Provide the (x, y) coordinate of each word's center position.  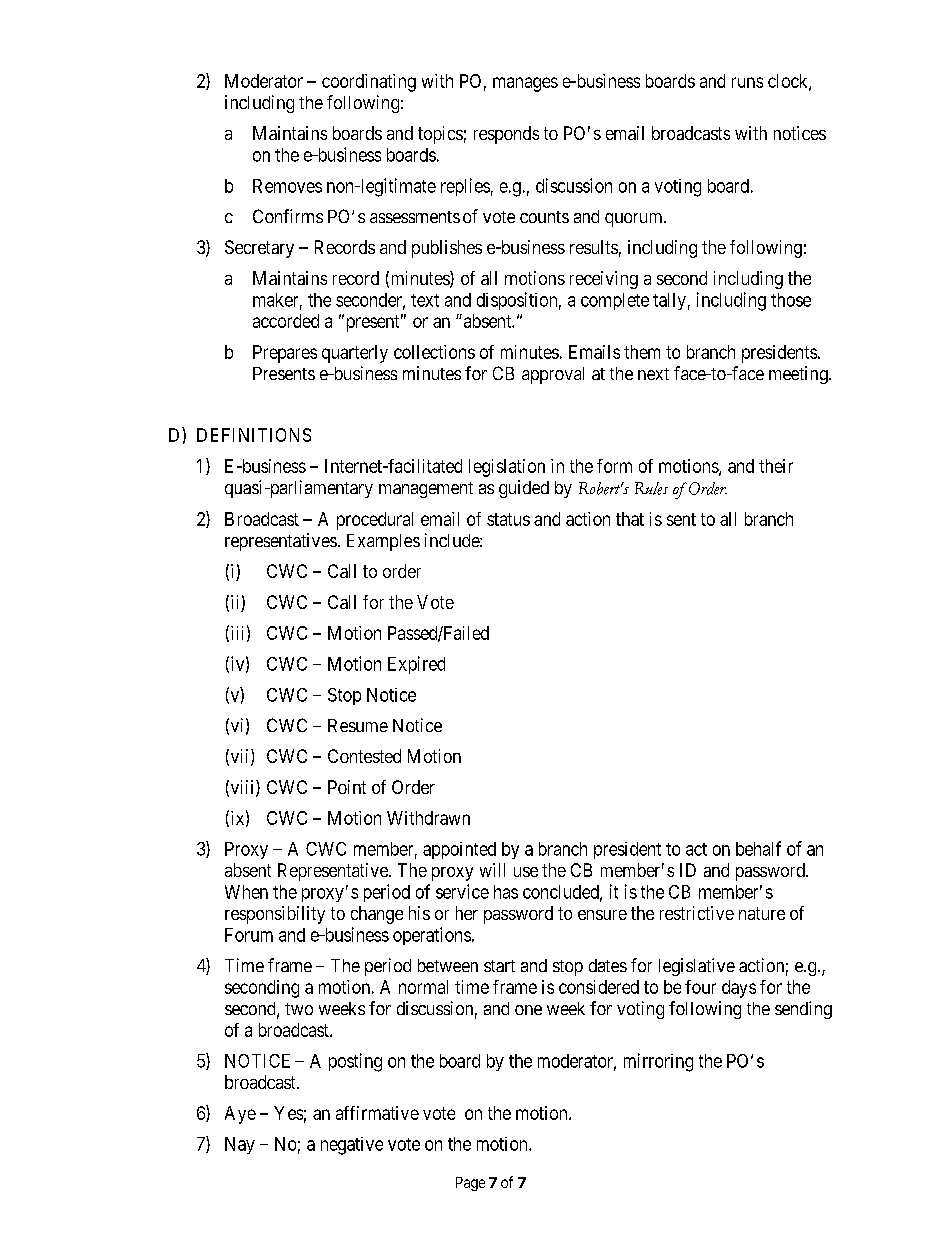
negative (352, 1146)
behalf (758, 848)
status (508, 519)
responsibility (275, 915)
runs (747, 82)
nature (762, 913)
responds (506, 135)
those (791, 300)
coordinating (369, 83)
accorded (286, 321)
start (499, 966)
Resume (358, 725)
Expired (416, 665)
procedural (375, 521)
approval (553, 375)
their (776, 466)
